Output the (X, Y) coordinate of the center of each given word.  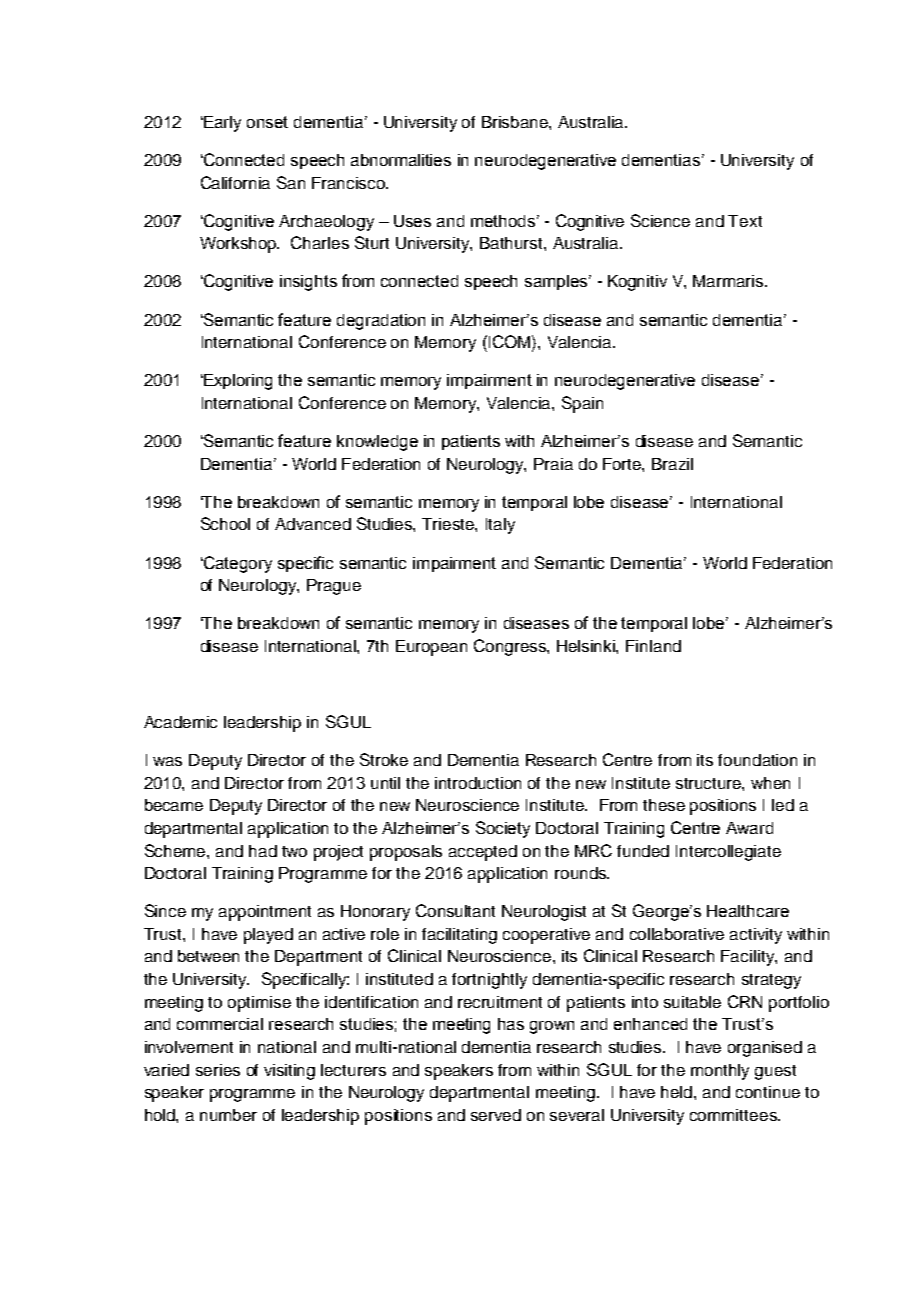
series (218, 1070)
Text (745, 221)
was (167, 761)
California (235, 182)
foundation (757, 760)
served (496, 1115)
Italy (500, 526)
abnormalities (401, 160)
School (225, 523)
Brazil (672, 464)
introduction (478, 783)
